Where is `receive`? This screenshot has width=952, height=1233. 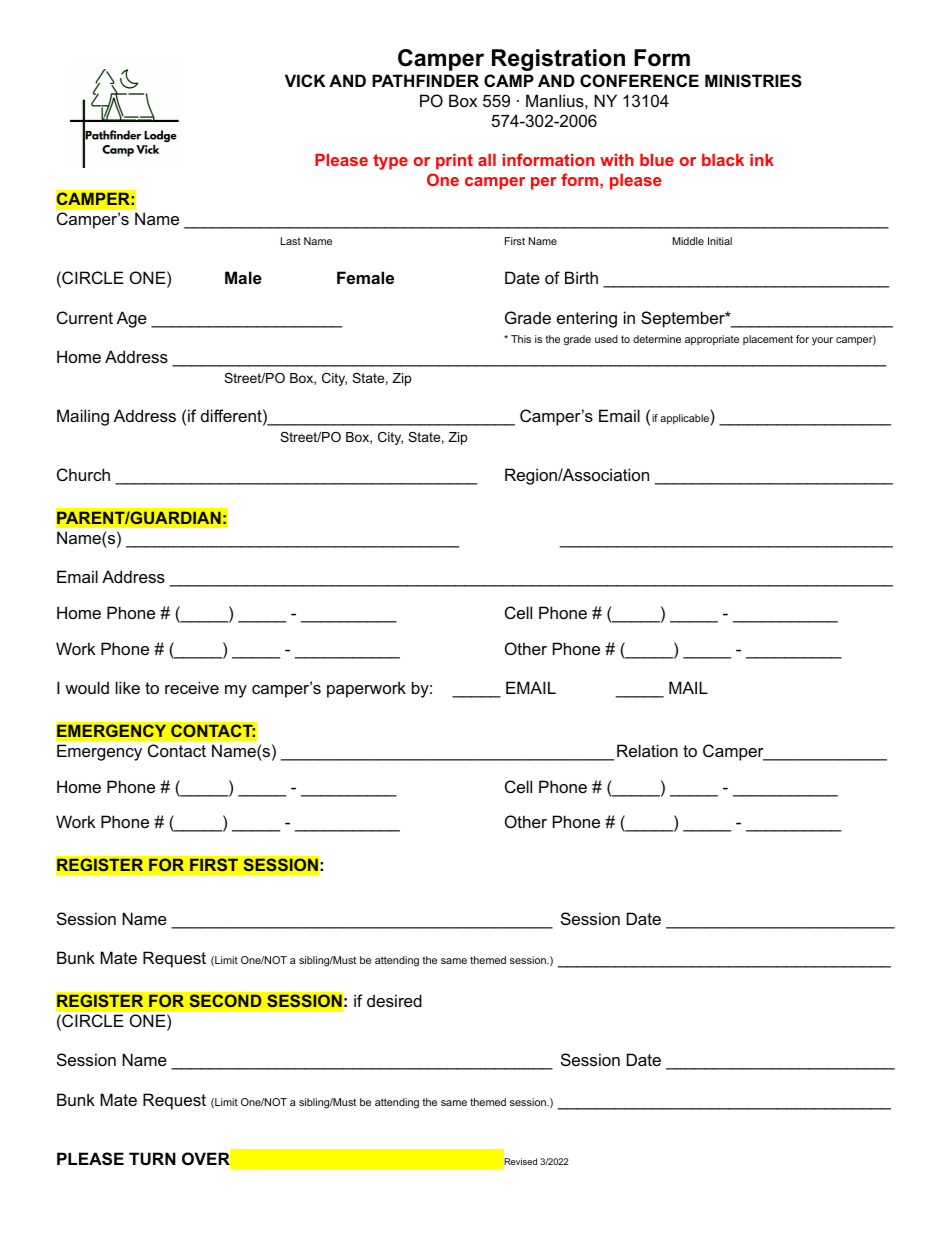
receive is located at coordinates (192, 687).
